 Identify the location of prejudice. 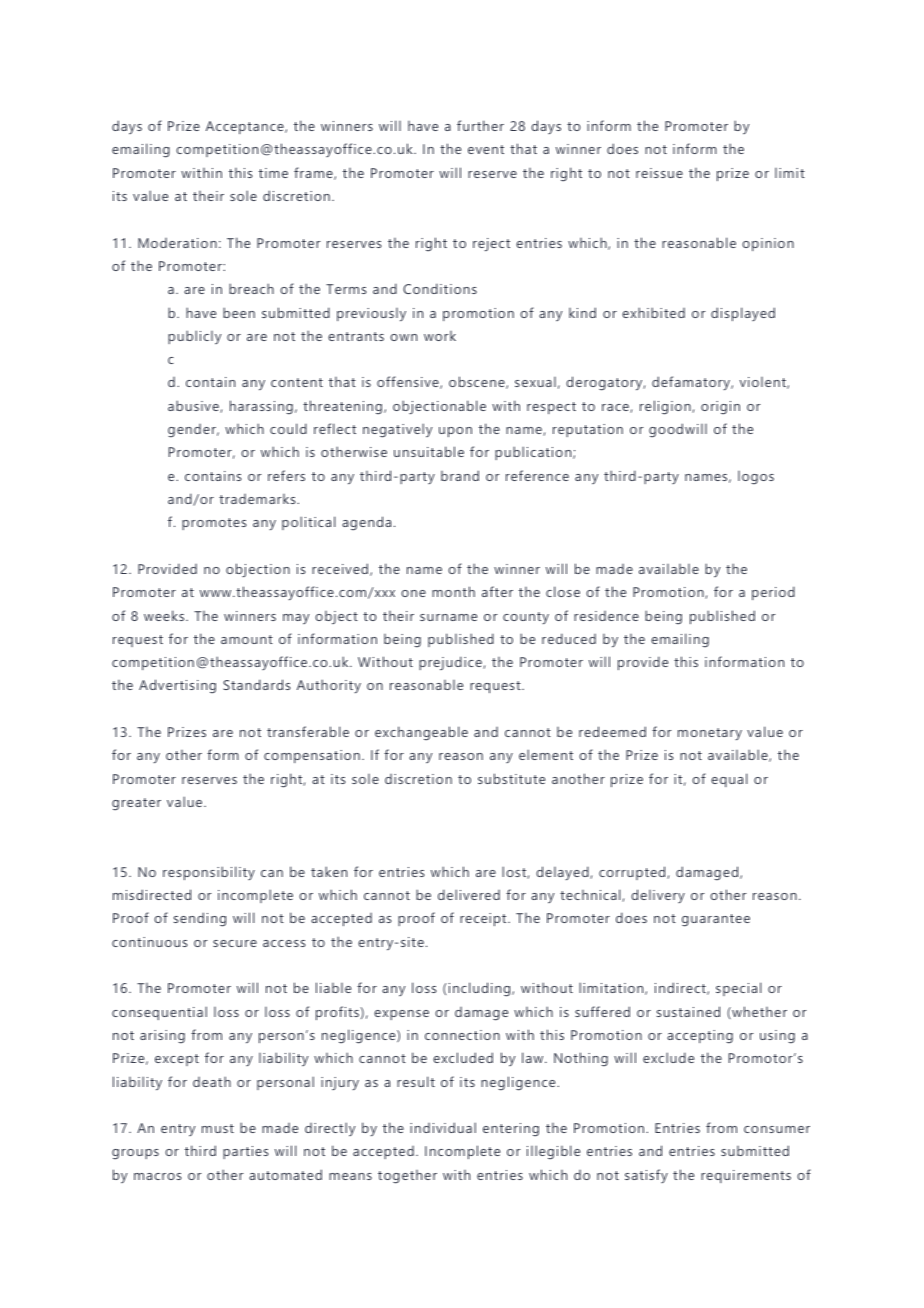
(451, 663).
